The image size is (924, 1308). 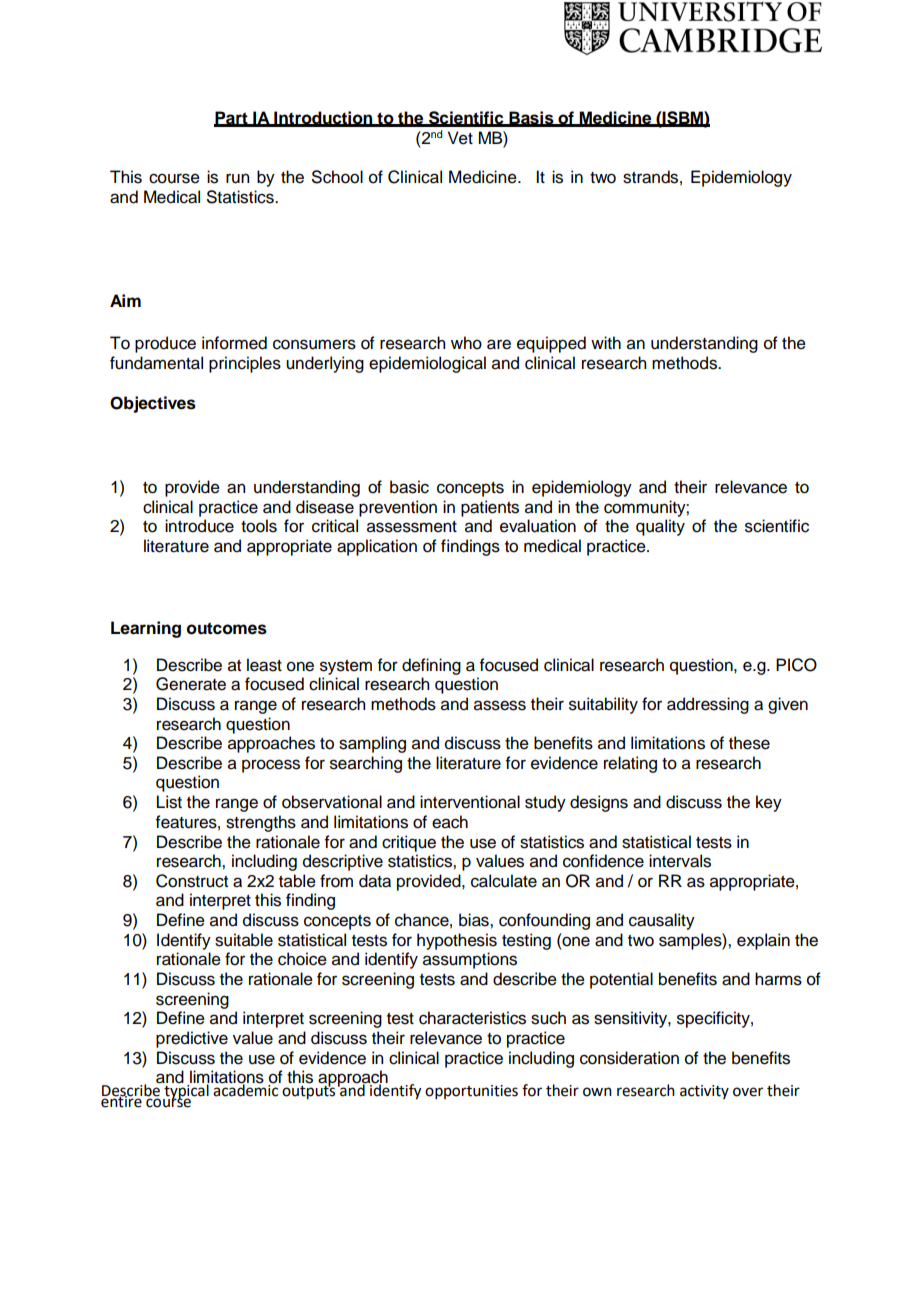 What do you see at coordinates (471, 1092) in the screenshot?
I see `opportunities` at bounding box center [471, 1092].
